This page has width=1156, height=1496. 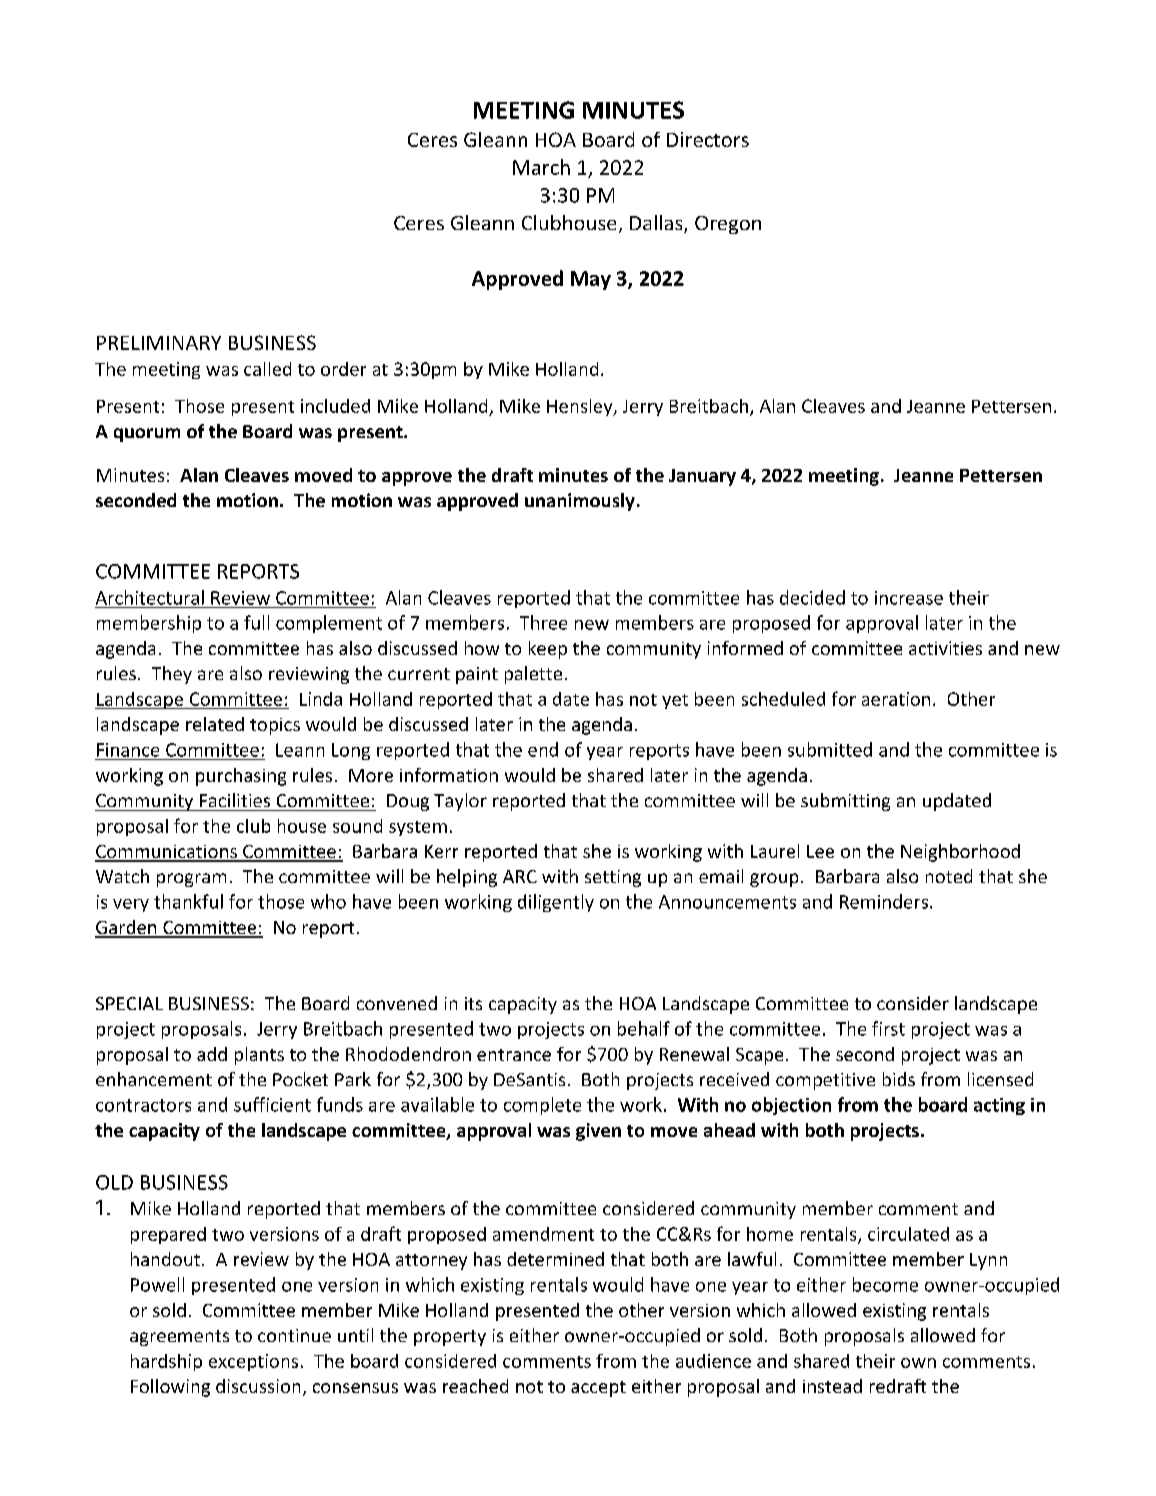 What do you see at coordinates (581, 407) in the page?
I see `Hensley` at bounding box center [581, 407].
